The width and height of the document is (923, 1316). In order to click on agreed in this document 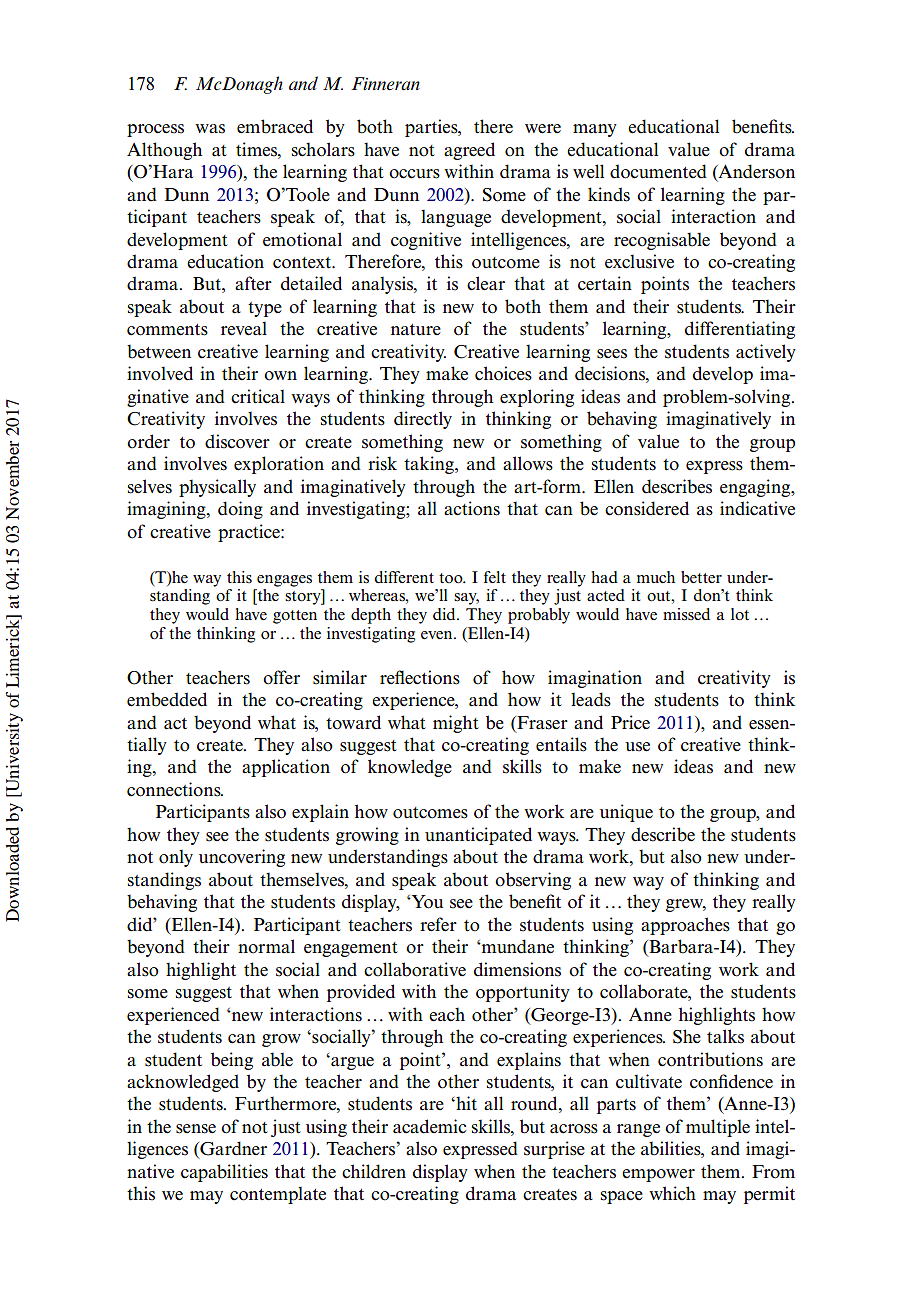, I will do `click(469, 151)`.
